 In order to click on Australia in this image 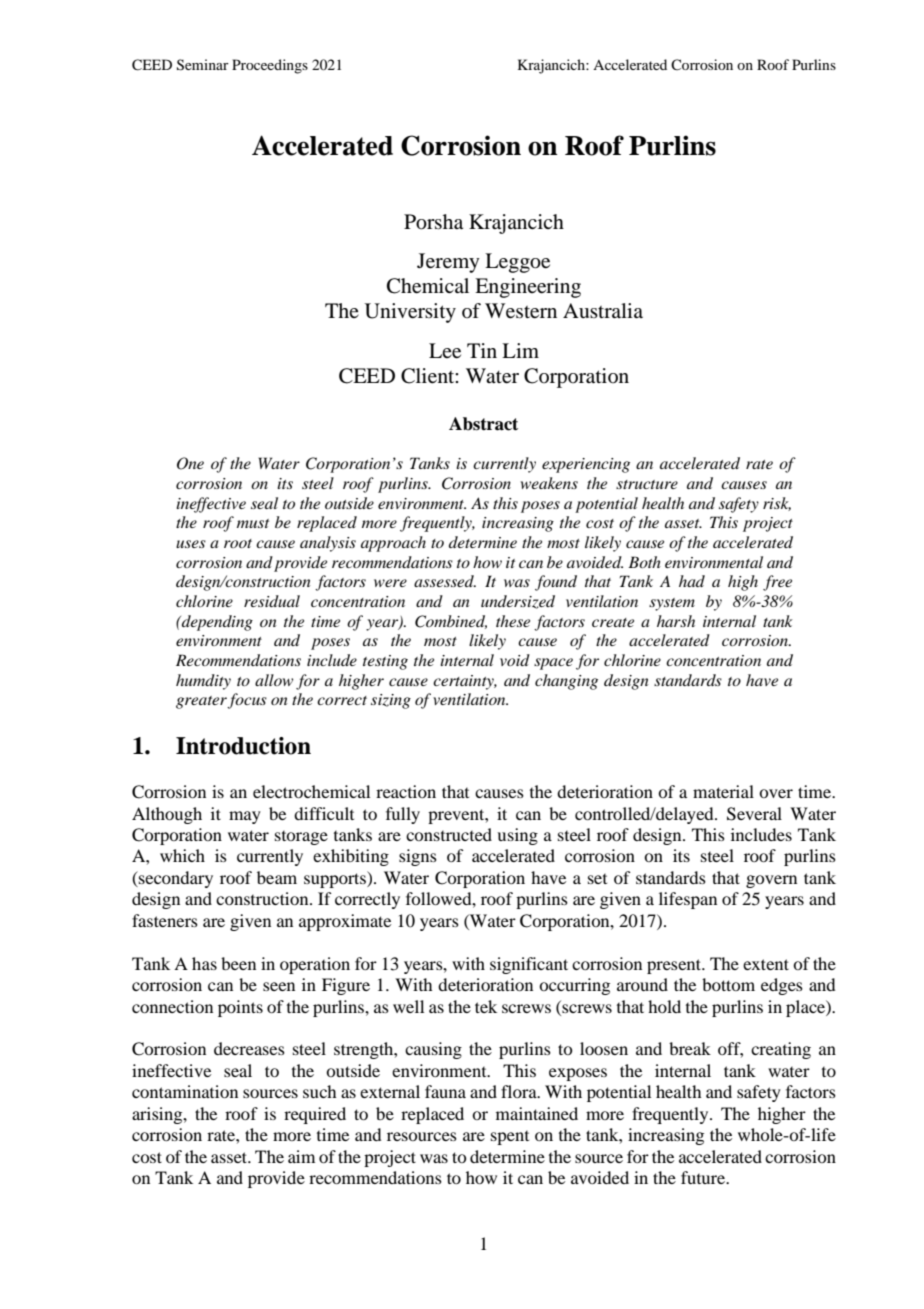, I will do `click(603, 310)`.
